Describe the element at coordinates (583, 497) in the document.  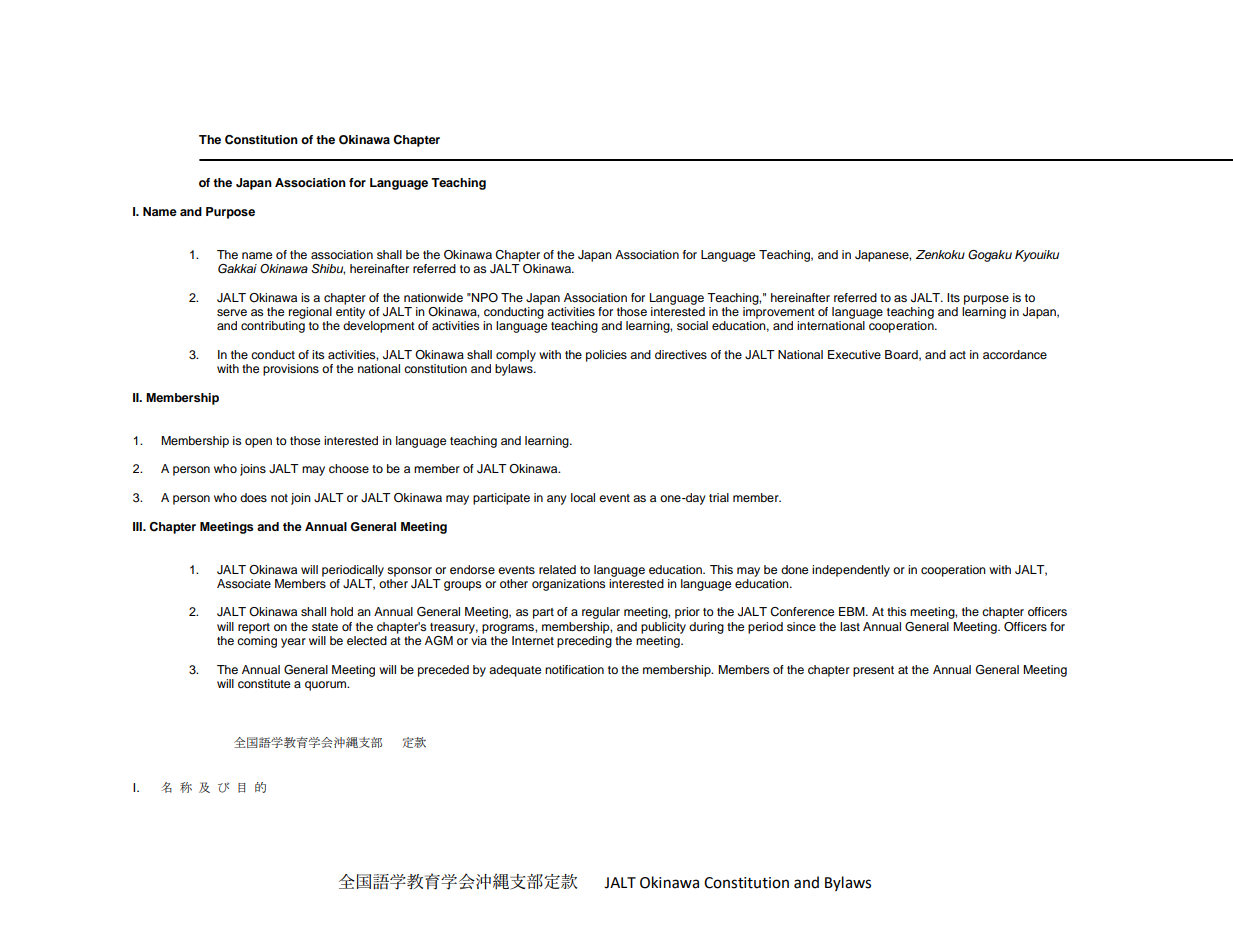
I see `local` at that location.
